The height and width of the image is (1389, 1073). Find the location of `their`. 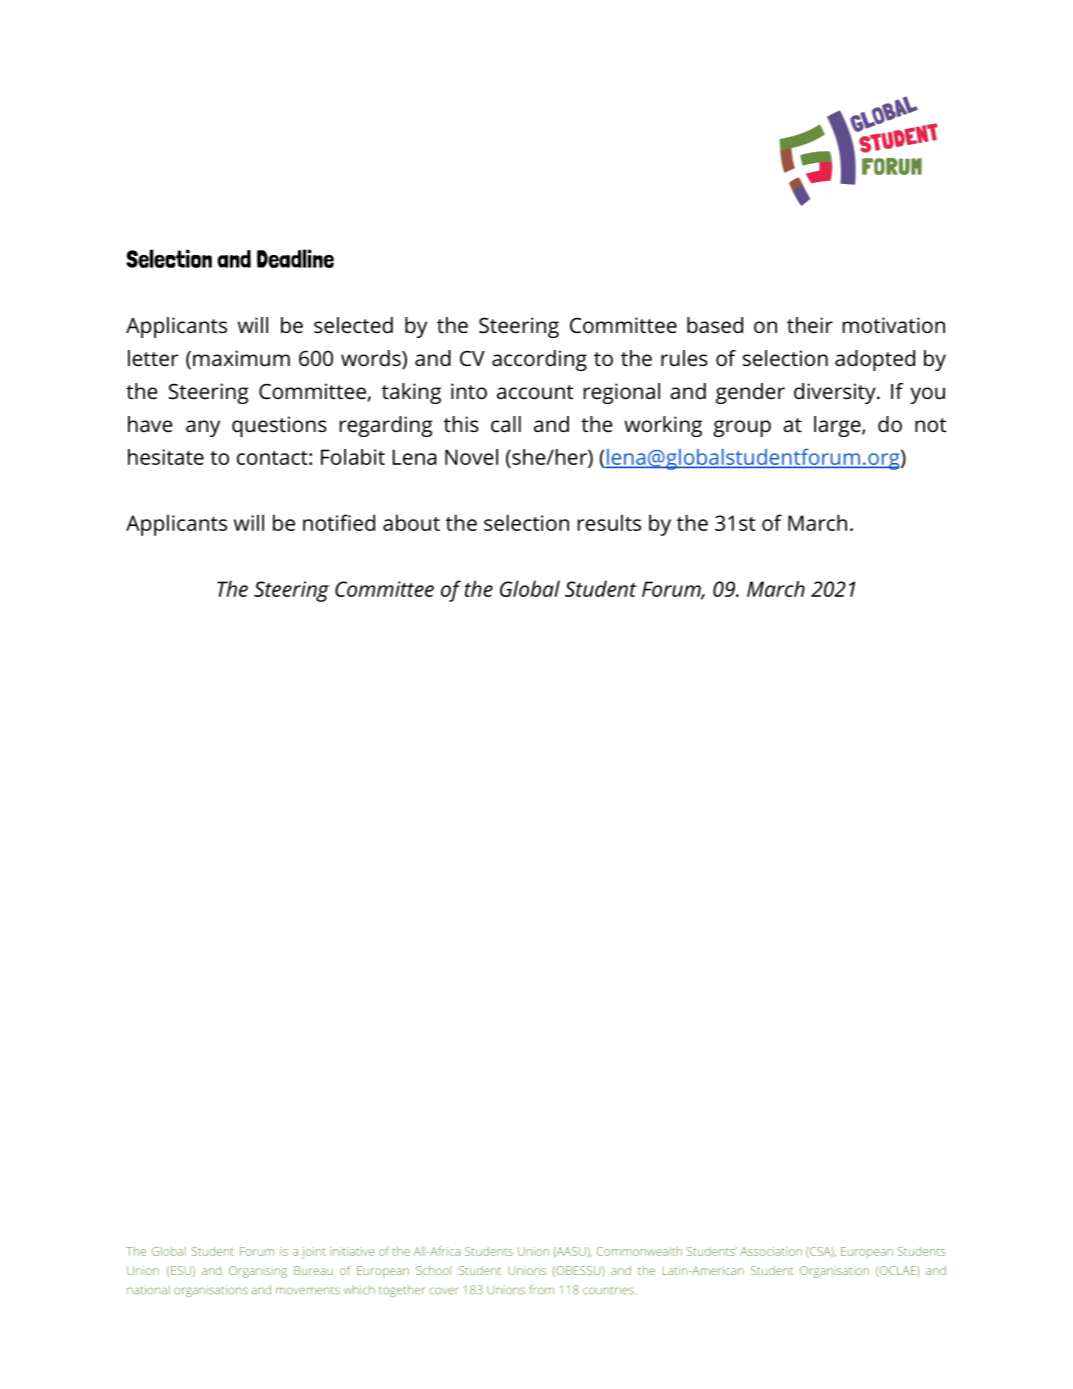

their is located at coordinates (810, 325).
